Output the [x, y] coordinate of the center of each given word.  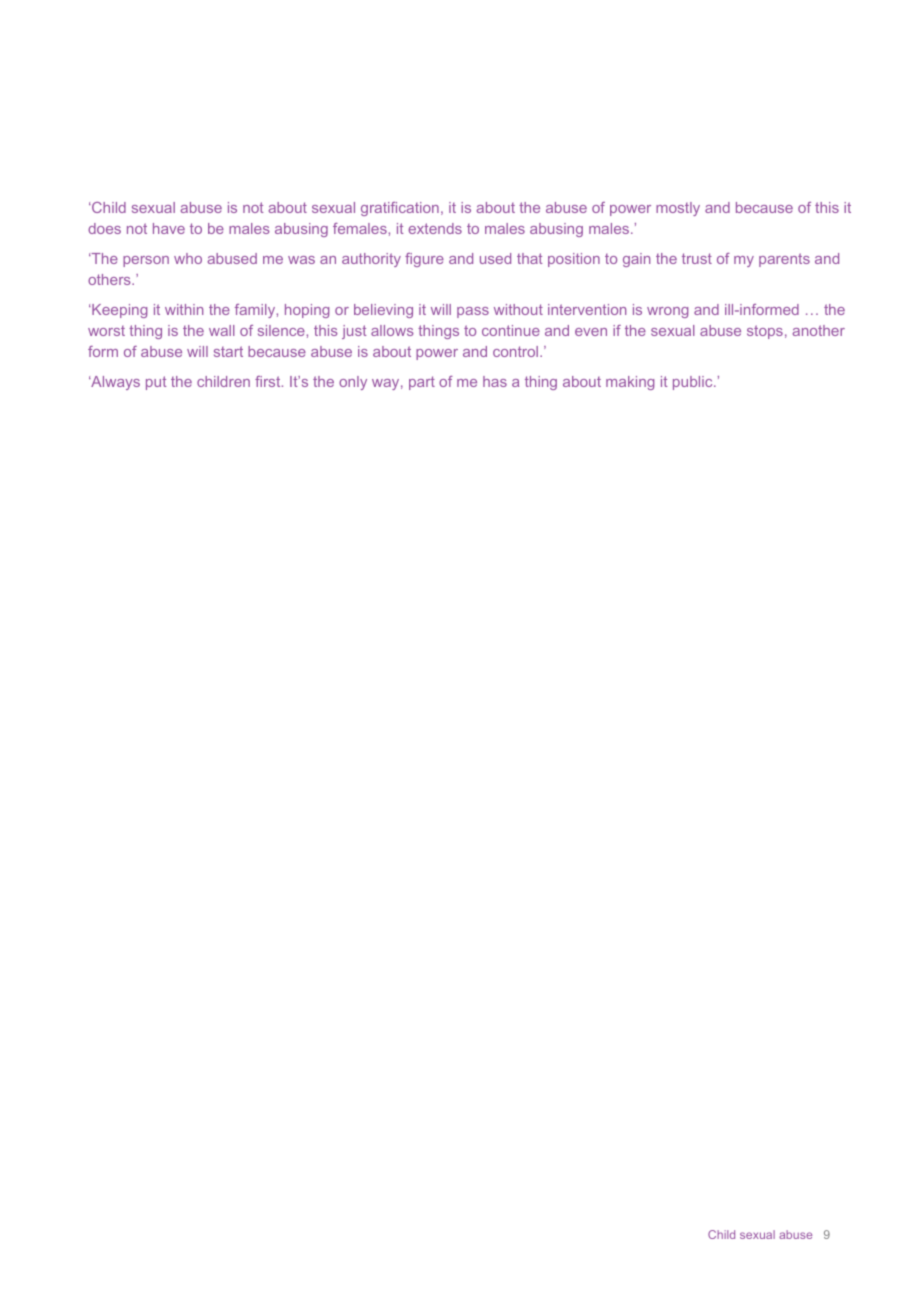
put [156, 383]
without [518, 309]
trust [697, 258]
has [495, 381]
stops [765, 332]
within [184, 309]
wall [221, 330]
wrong [667, 312]
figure [424, 260]
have [169, 228]
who [188, 258]
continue [511, 330]
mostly [678, 209]
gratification [400, 209]
